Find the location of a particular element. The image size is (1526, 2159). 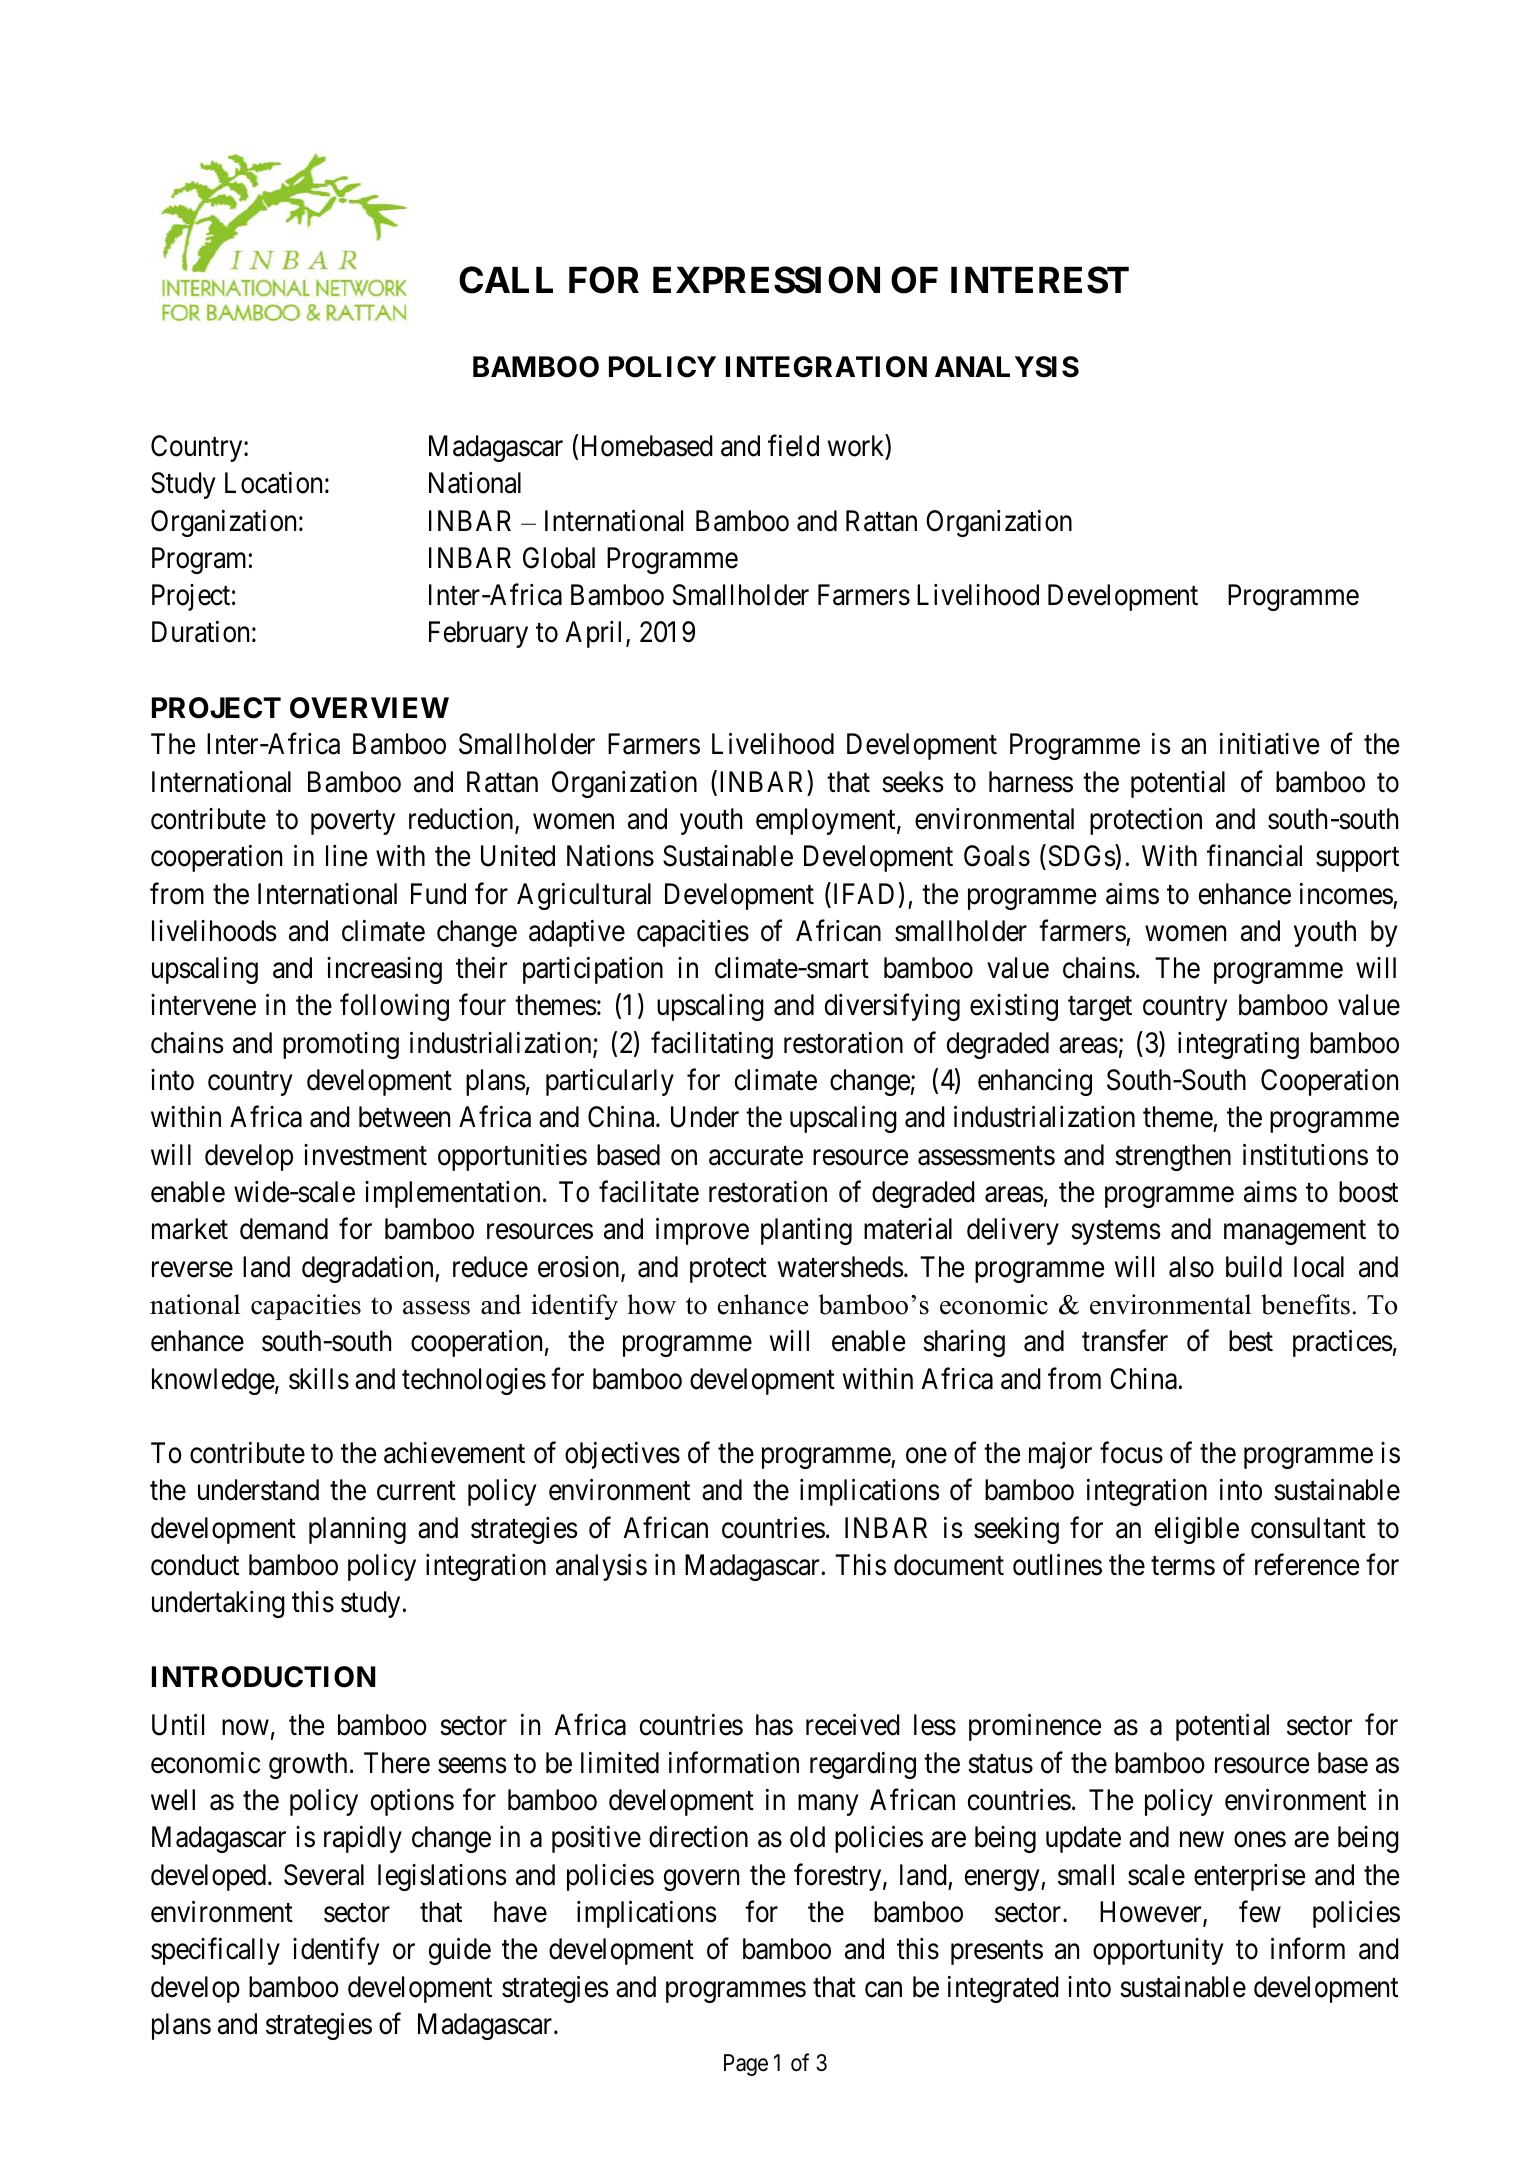

guide is located at coordinates (460, 1951).
